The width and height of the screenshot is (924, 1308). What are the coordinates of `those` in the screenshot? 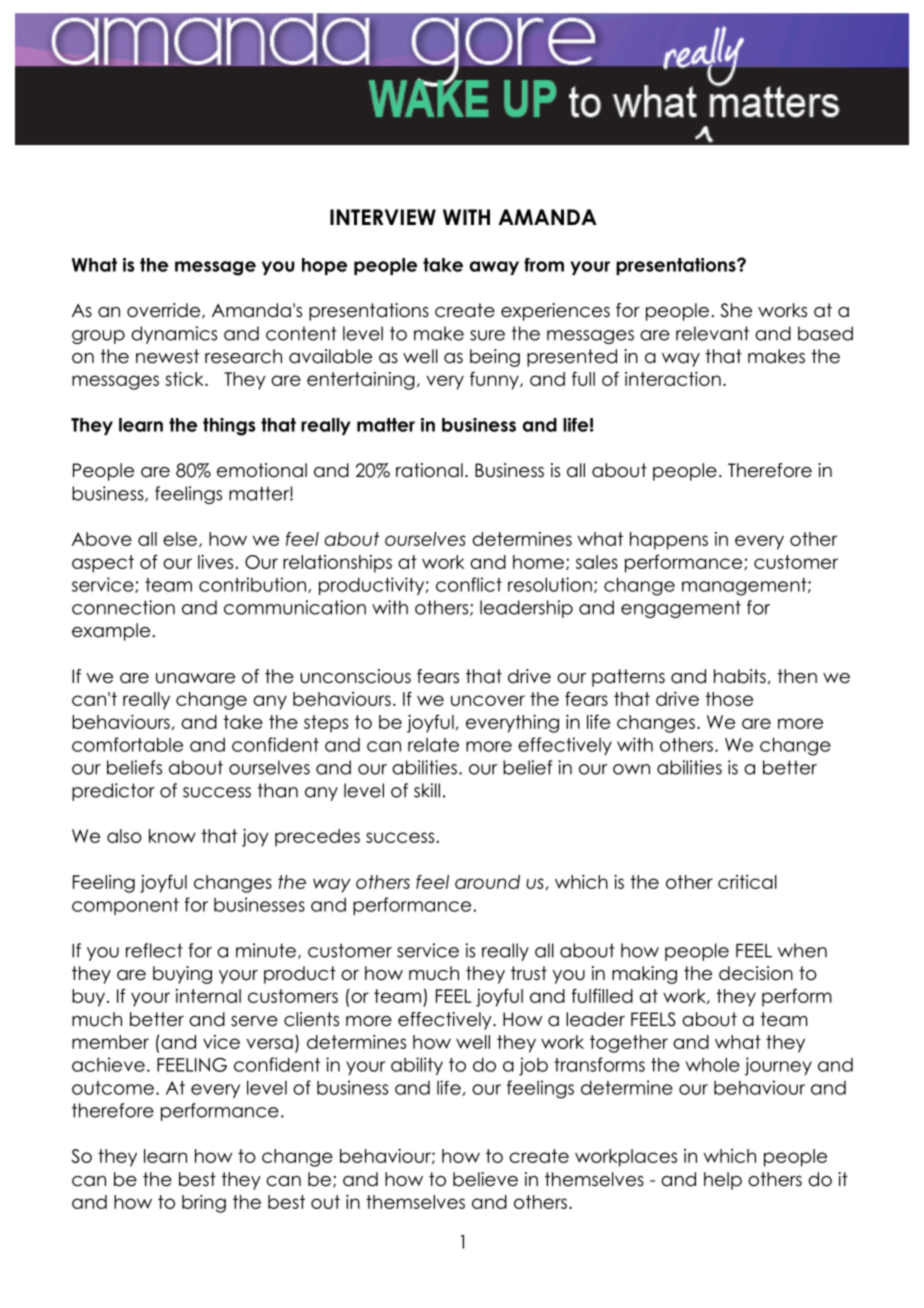 It's located at (729, 699).
